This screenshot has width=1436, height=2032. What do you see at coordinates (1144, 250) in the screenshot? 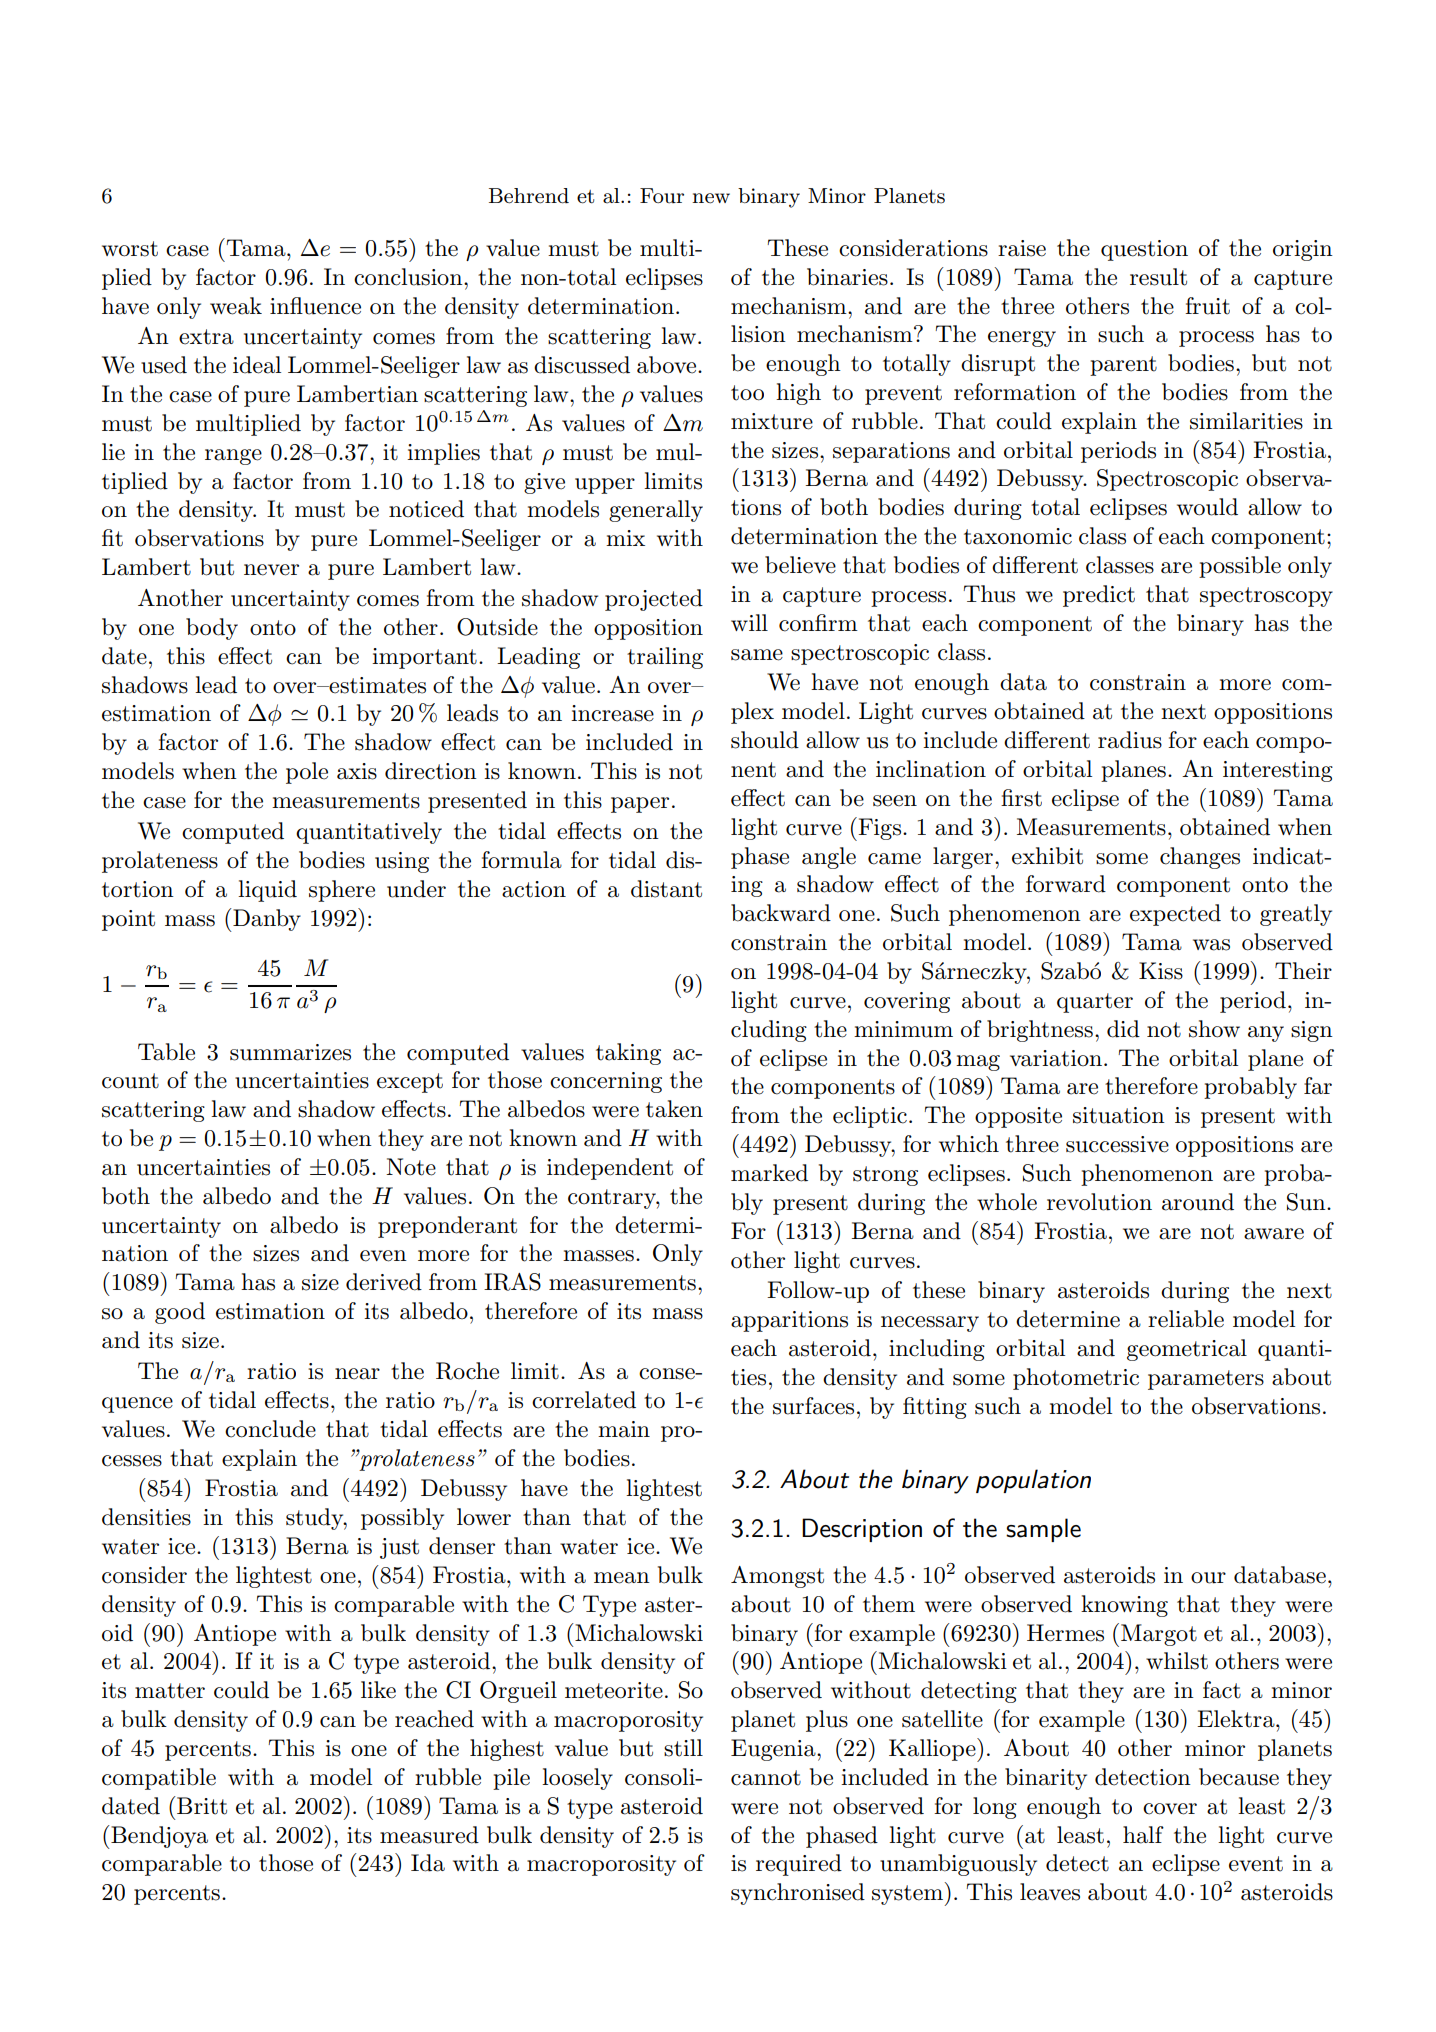
I see `question` at bounding box center [1144, 250].
